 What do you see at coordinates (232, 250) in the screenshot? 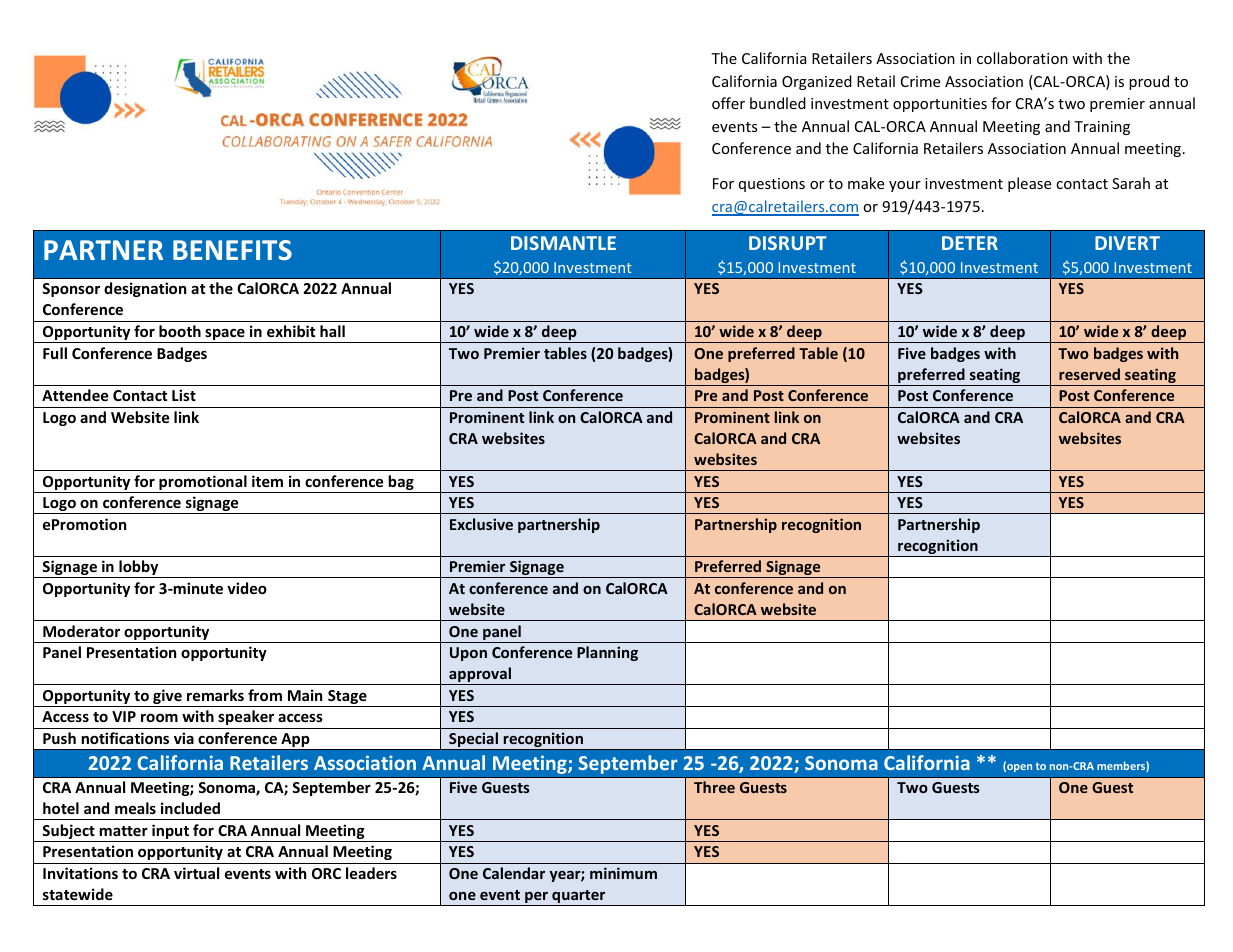
I see `BENEFITS` at bounding box center [232, 250].
